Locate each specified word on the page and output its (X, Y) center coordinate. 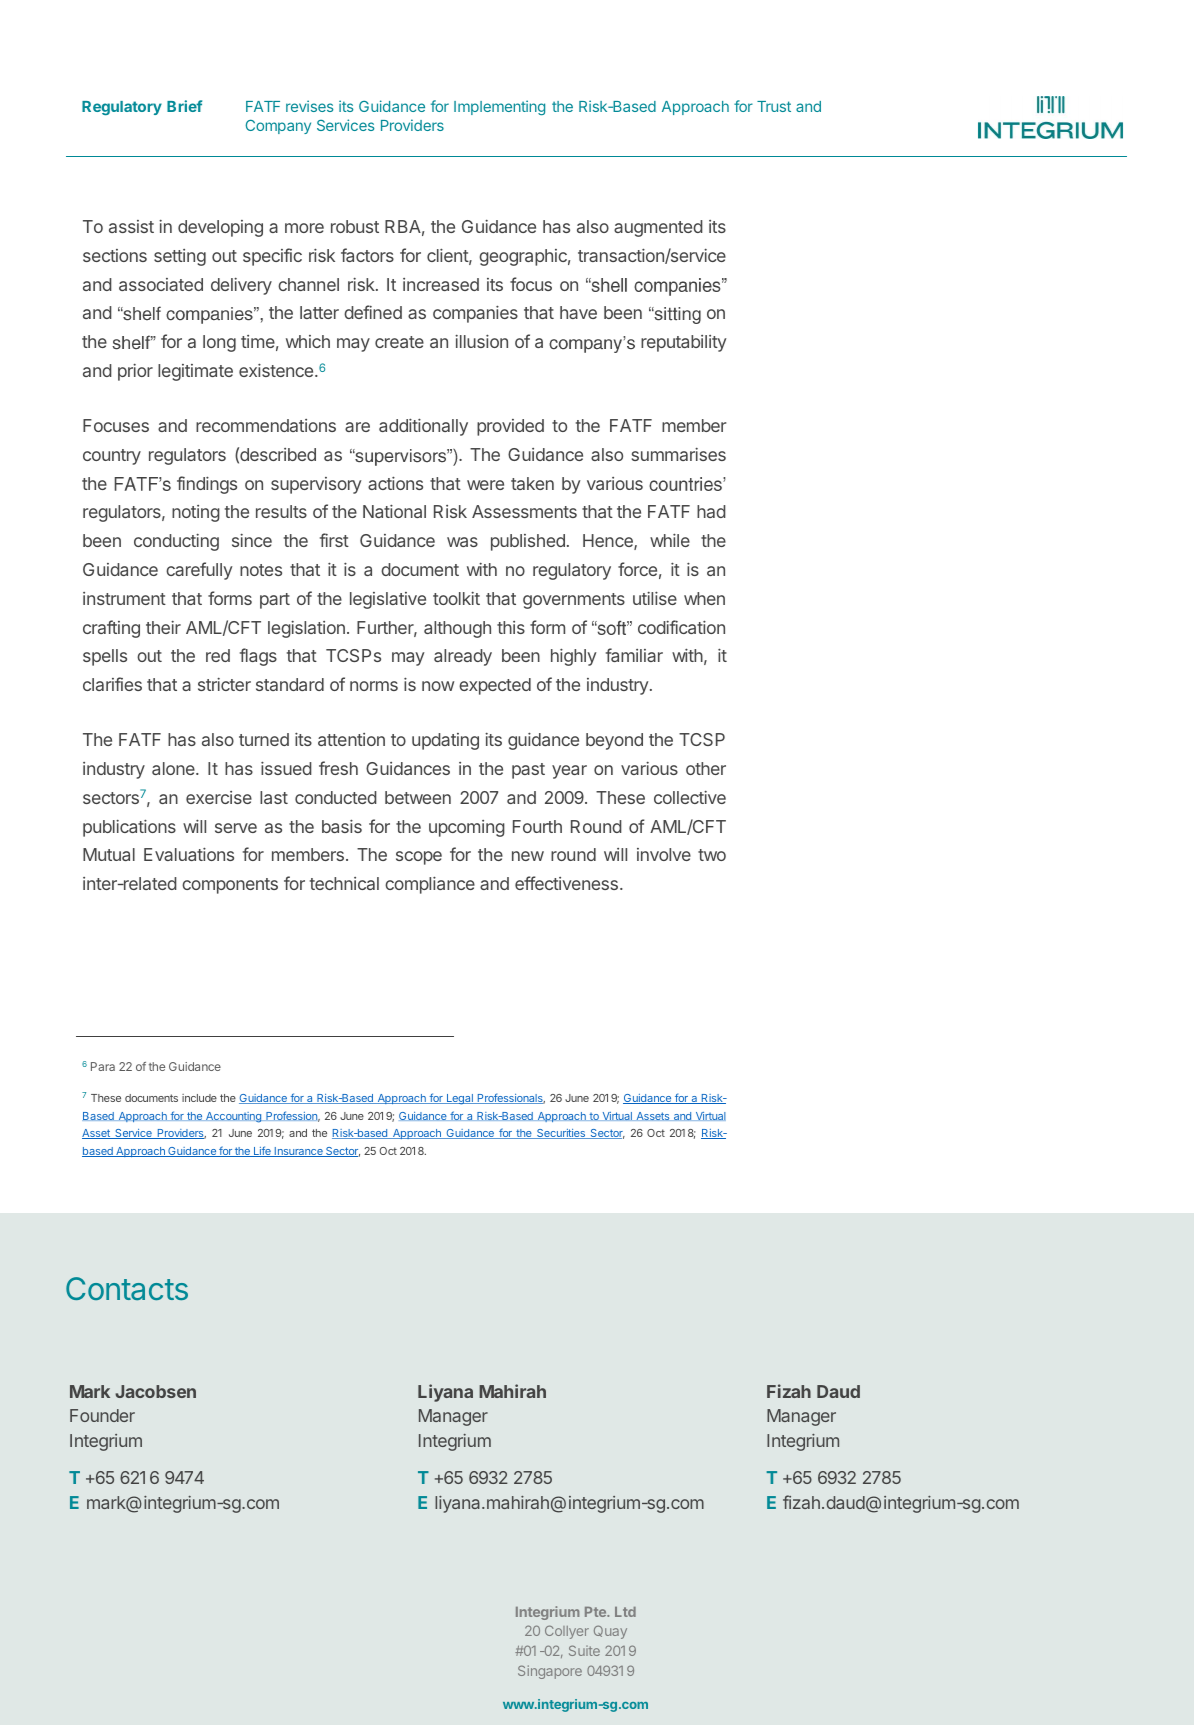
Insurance (298, 1152)
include (199, 1098)
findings (207, 485)
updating (445, 741)
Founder (102, 1415)
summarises (679, 454)
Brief (184, 106)
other (706, 768)
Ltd (625, 1612)
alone (174, 768)
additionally (423, 427)
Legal (460, 1099)
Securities (561, 1134)
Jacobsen (155, 1391)
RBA (403, 226)
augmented (658, 228)
